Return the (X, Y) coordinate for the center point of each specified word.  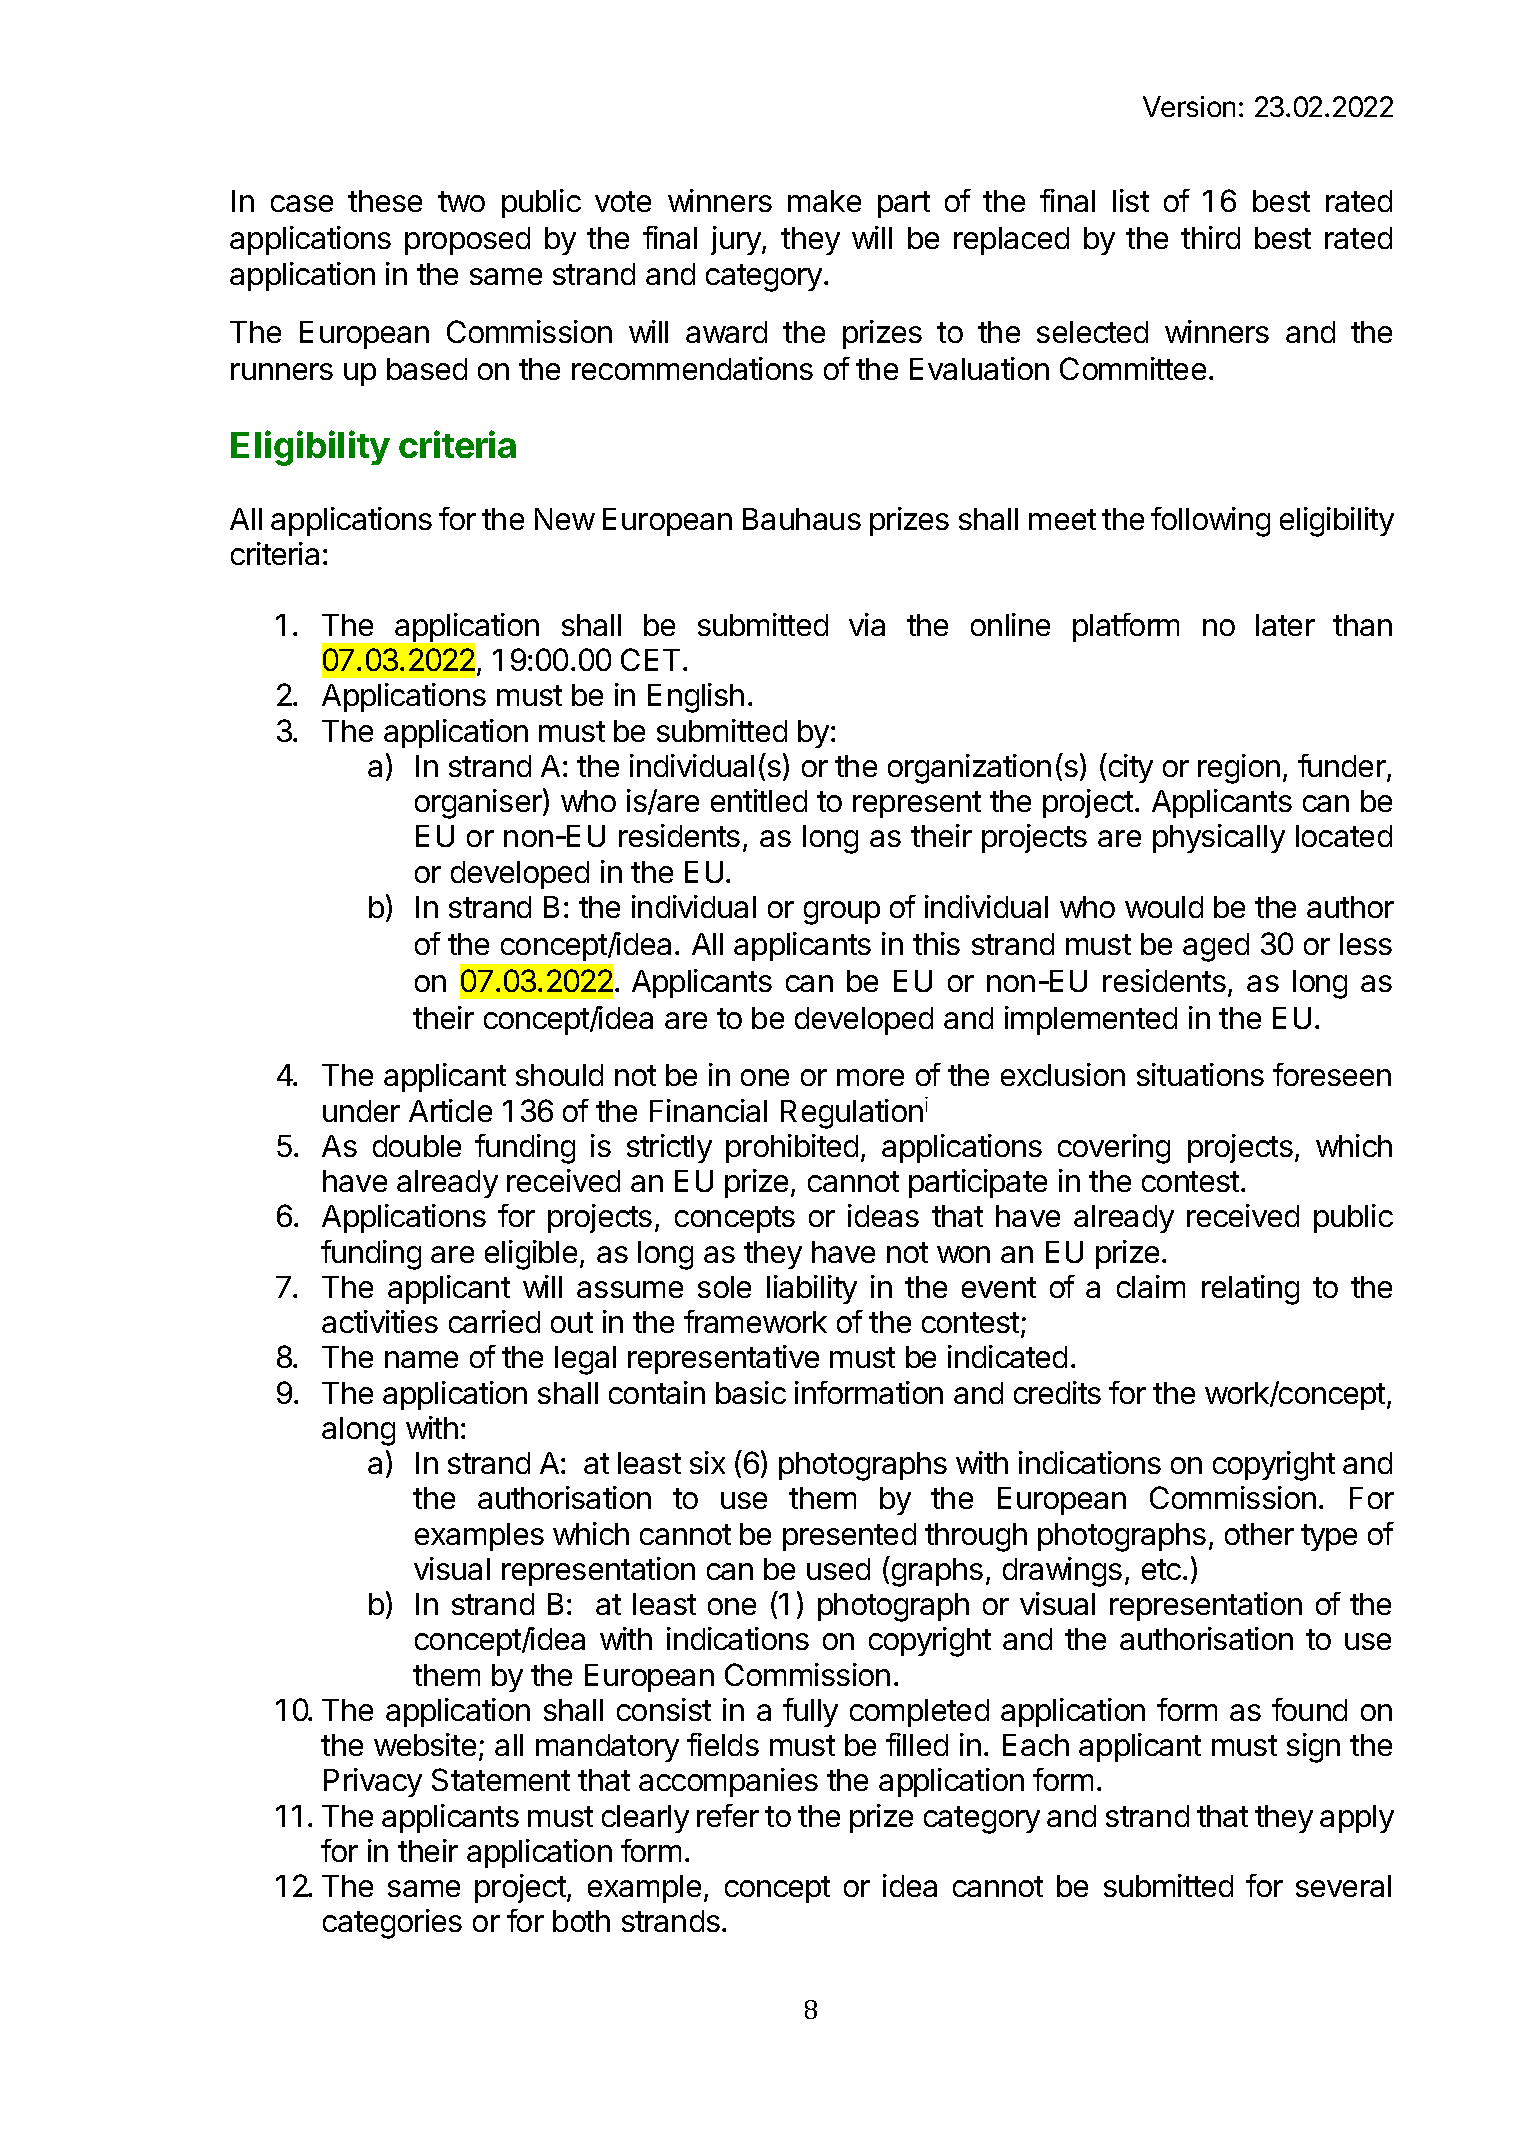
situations (1200, 1074)
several (1343, 1886)
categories (392, 1924)
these (385, 201)
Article (450, 1110)
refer (728, 1815)
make (824, 201)
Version (1189, 106)
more (870, 1077)
